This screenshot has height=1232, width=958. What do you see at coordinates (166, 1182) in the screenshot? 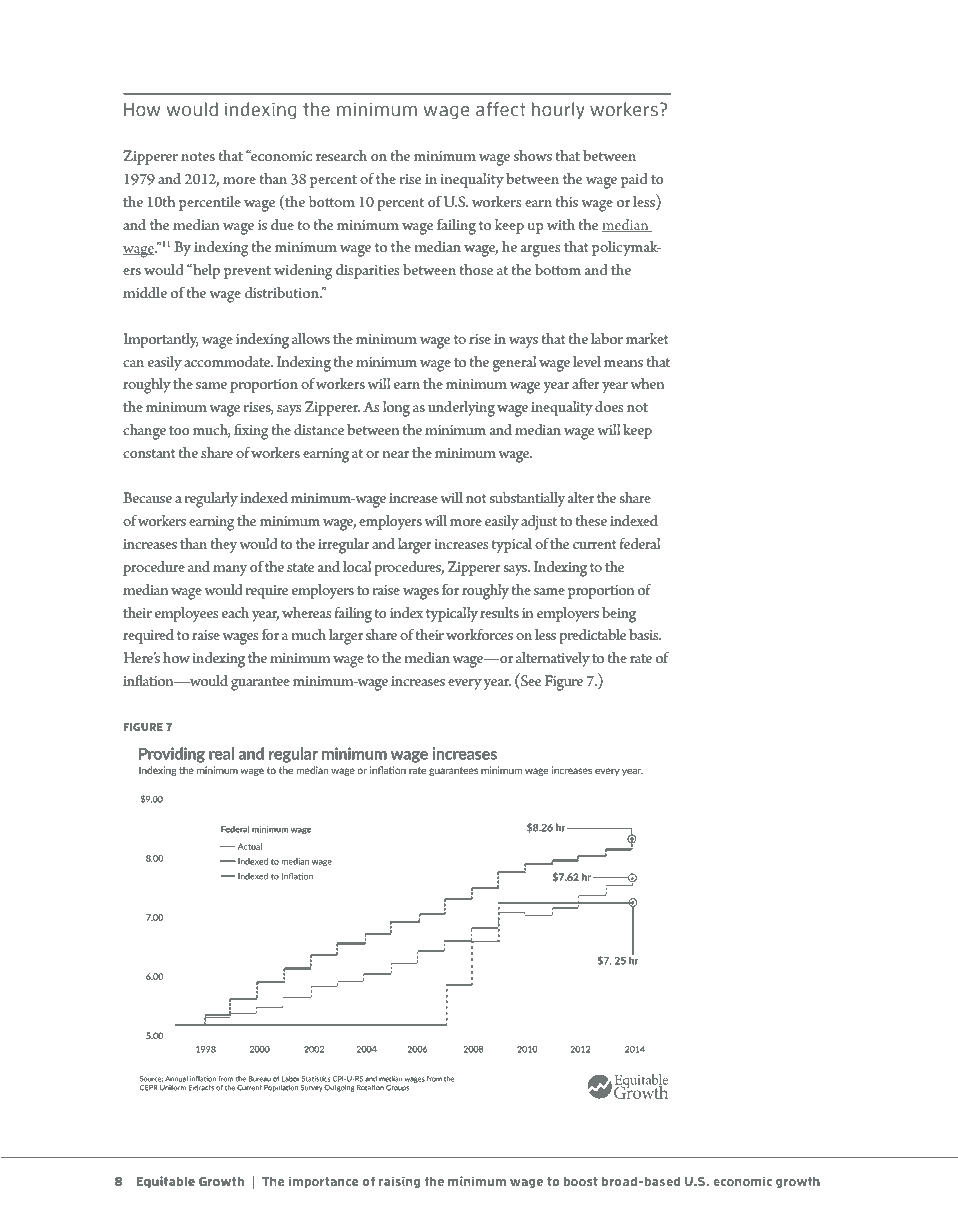
I see `Equitable` at bounding box center [166, 1182].
